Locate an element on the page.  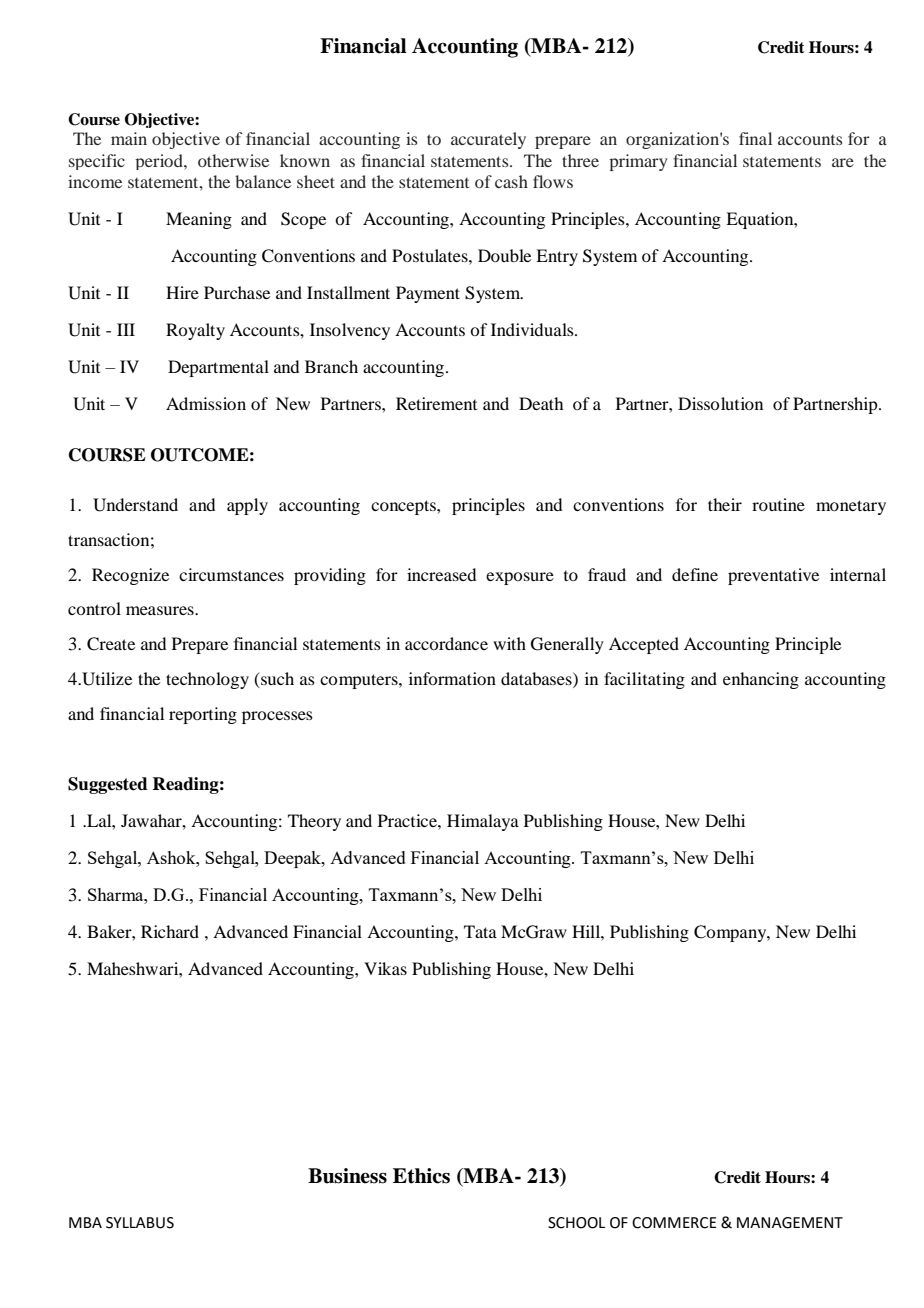
final is located at coordinates (755, 138).
